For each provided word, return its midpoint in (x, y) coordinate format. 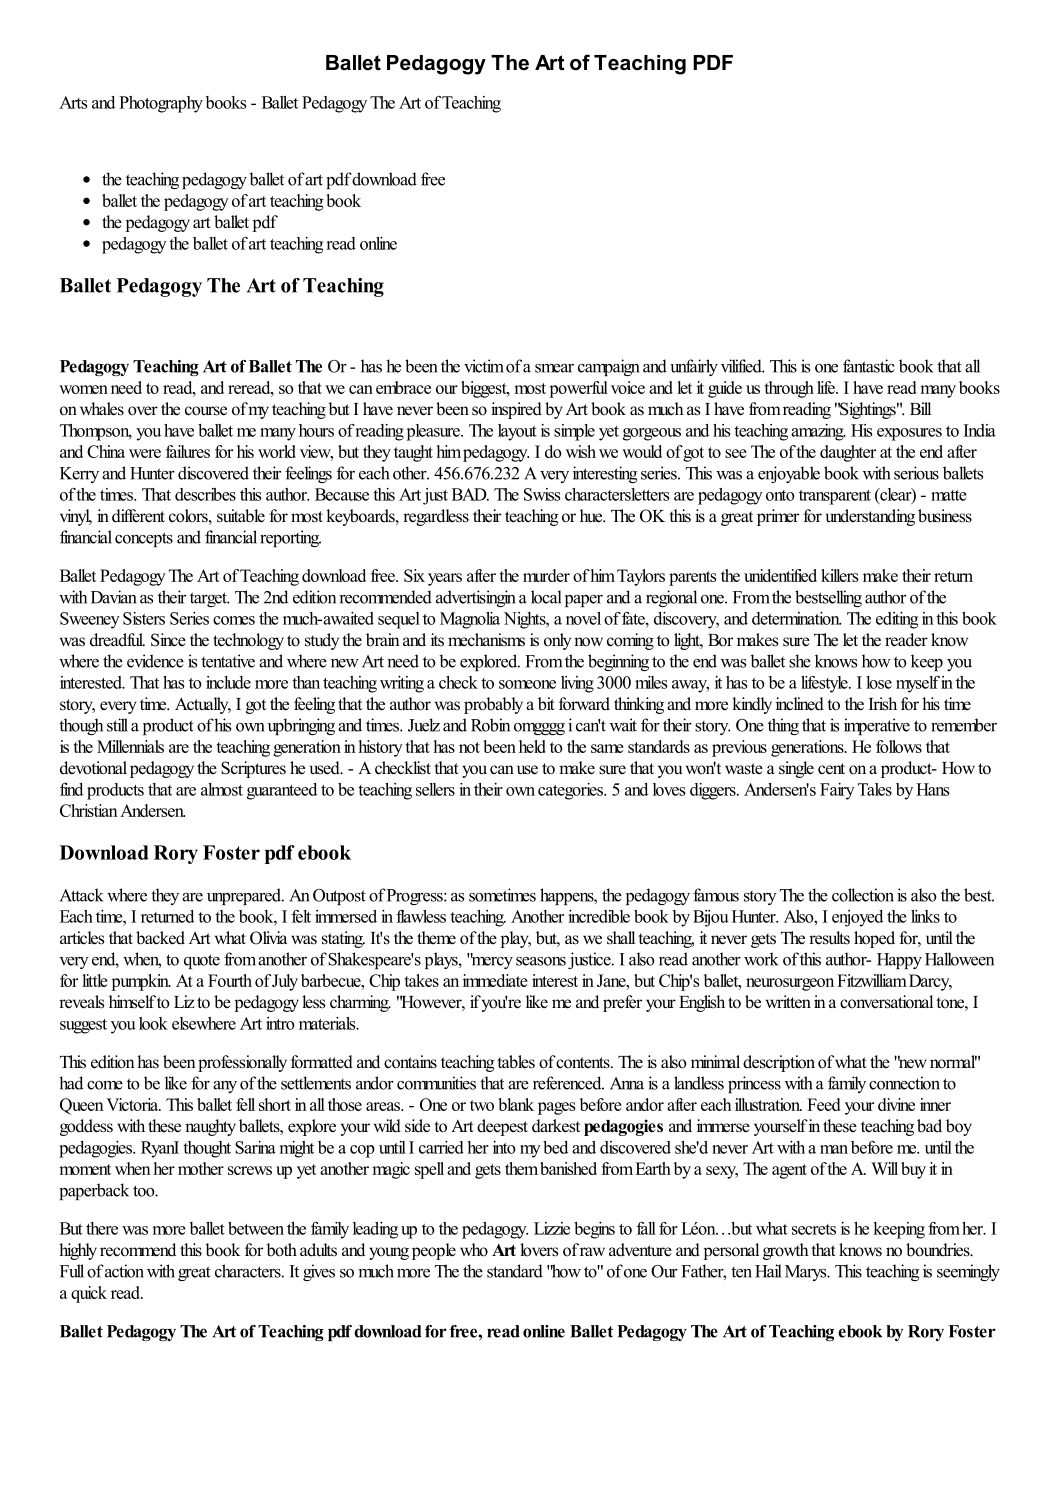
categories (572, 791)
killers (840, 575)
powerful (578, 389)
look (153, 1023)
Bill (920, 408)
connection (904, 1083)
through (789, 389)
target (209, 599)
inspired (516, 410)
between (256, 1228)
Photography (161, 104)
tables (516, 1062)
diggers (714, 791)
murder (546, 575)
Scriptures (253, 769)
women (83, 389)
